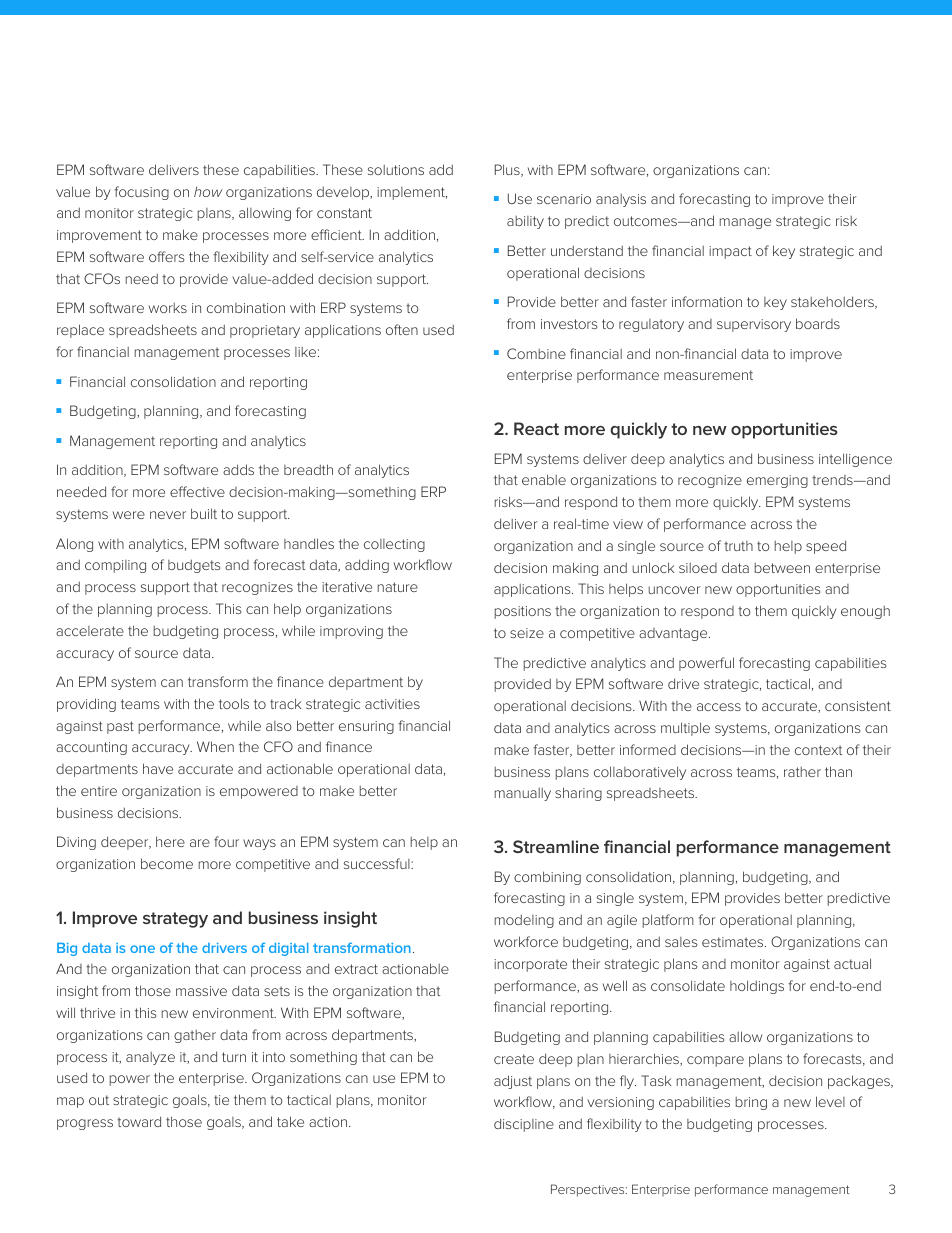 This screenshot has height=1233, width=952. I want to click on Streamline, so click(556, 846).
